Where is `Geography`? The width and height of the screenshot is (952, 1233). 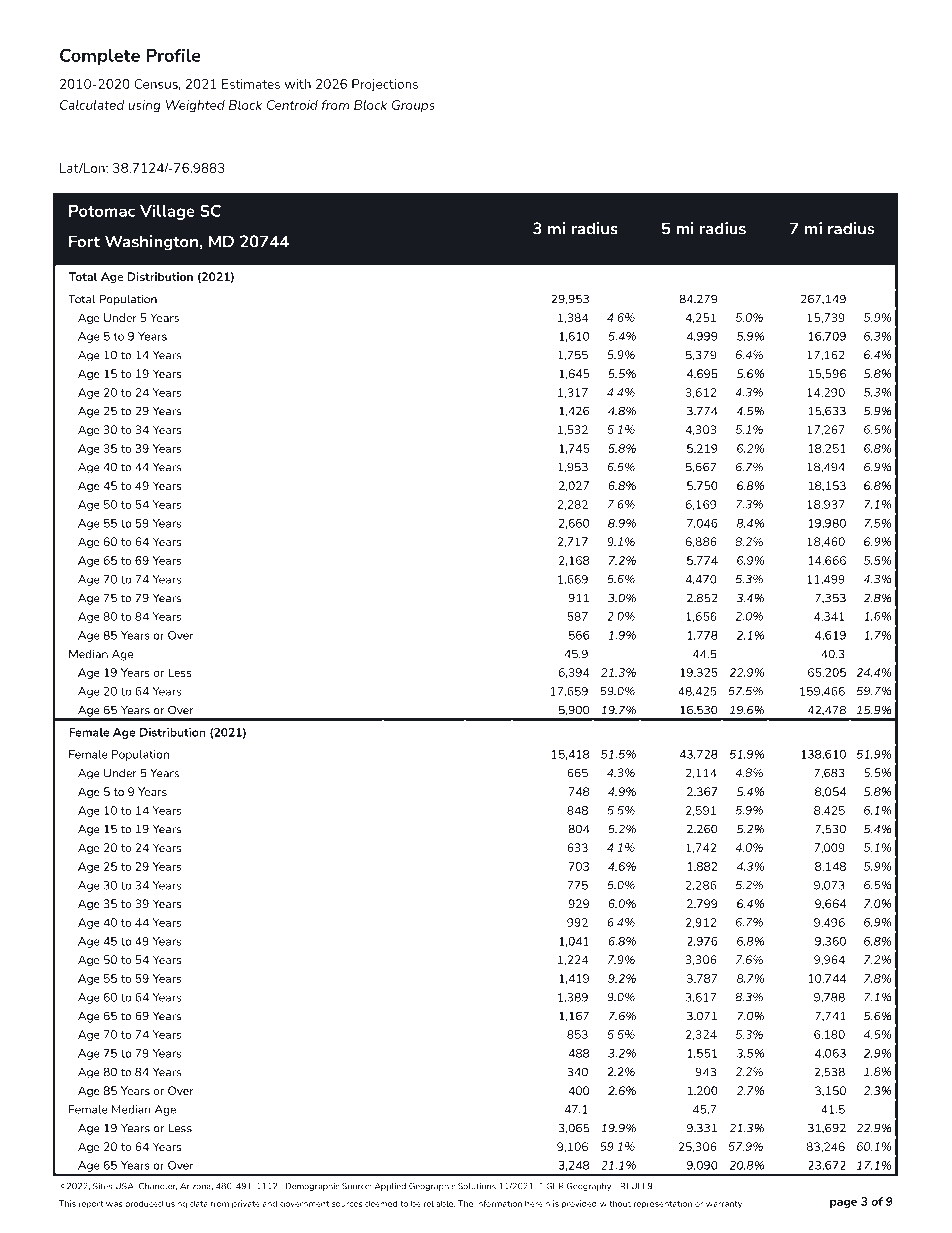
Geography is located at coordinates (589, 1187).
